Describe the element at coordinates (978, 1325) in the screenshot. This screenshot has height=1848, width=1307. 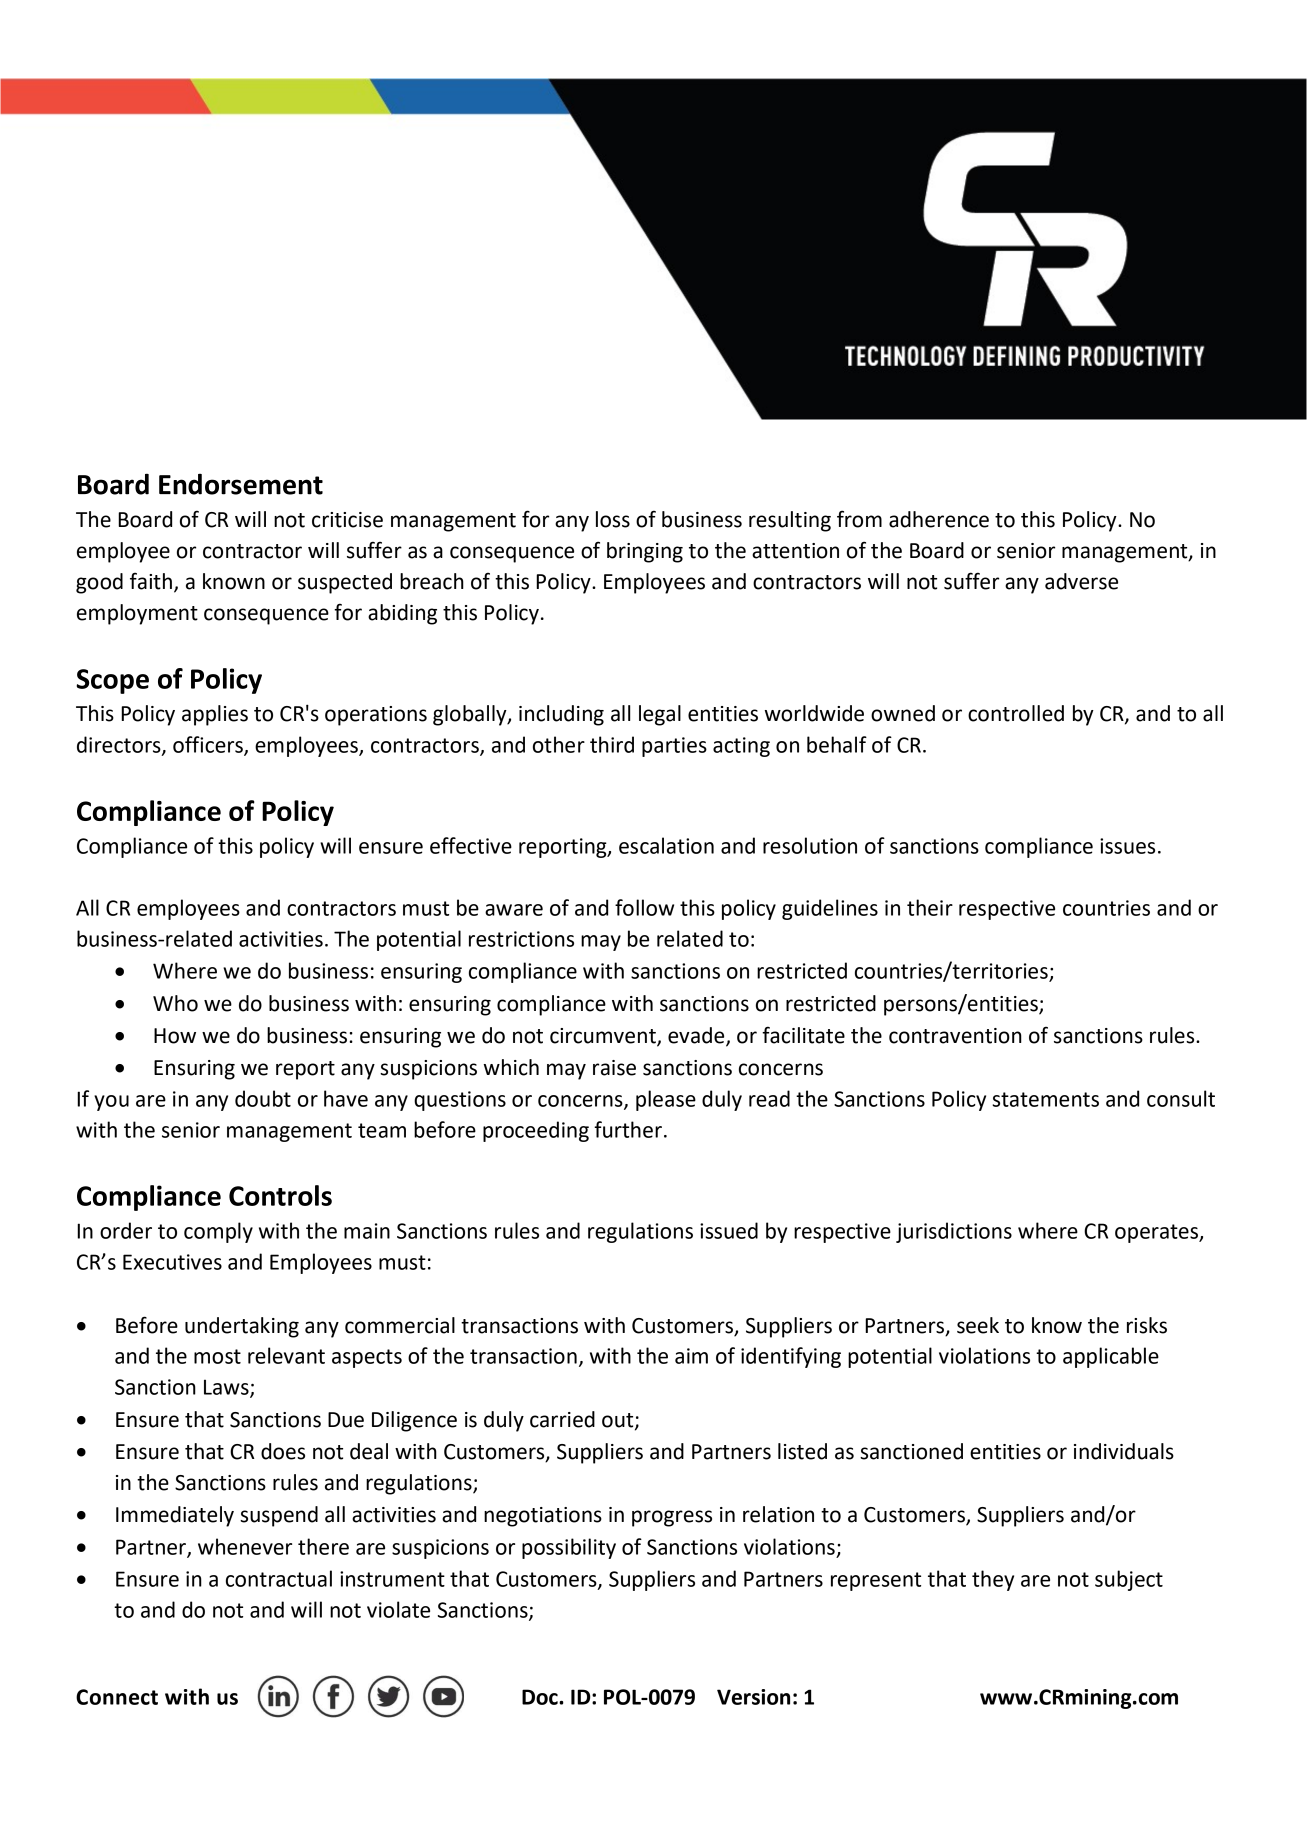
I see `seek` at that location.
